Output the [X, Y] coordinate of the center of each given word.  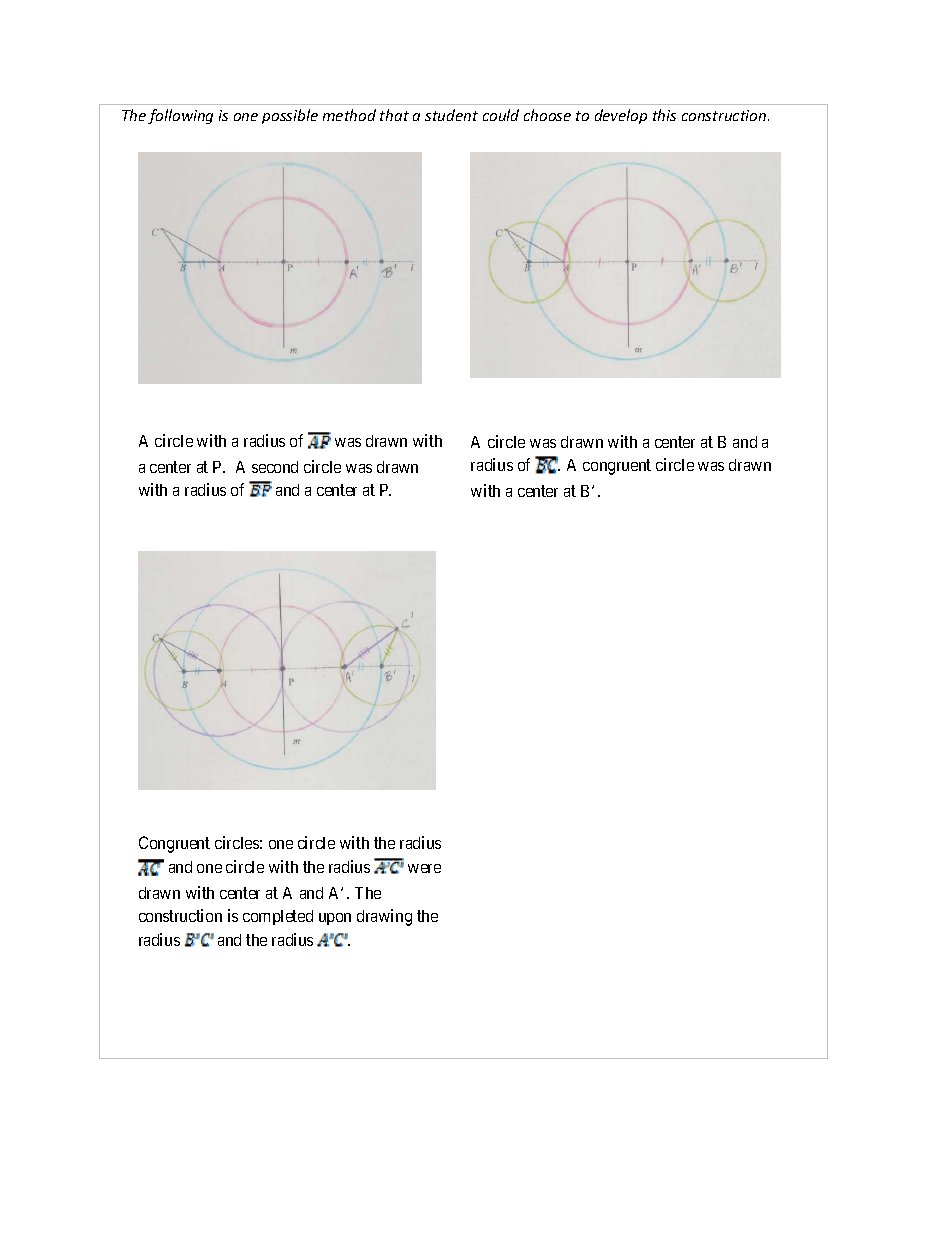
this [664, 115]
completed [278, 917]
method [349, 115]
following [180, 116]
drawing [384, 917]
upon [335, 919]
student [451, 115]
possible [290, 116]
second [275, 467]
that [394, 115]
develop [621, 116]
